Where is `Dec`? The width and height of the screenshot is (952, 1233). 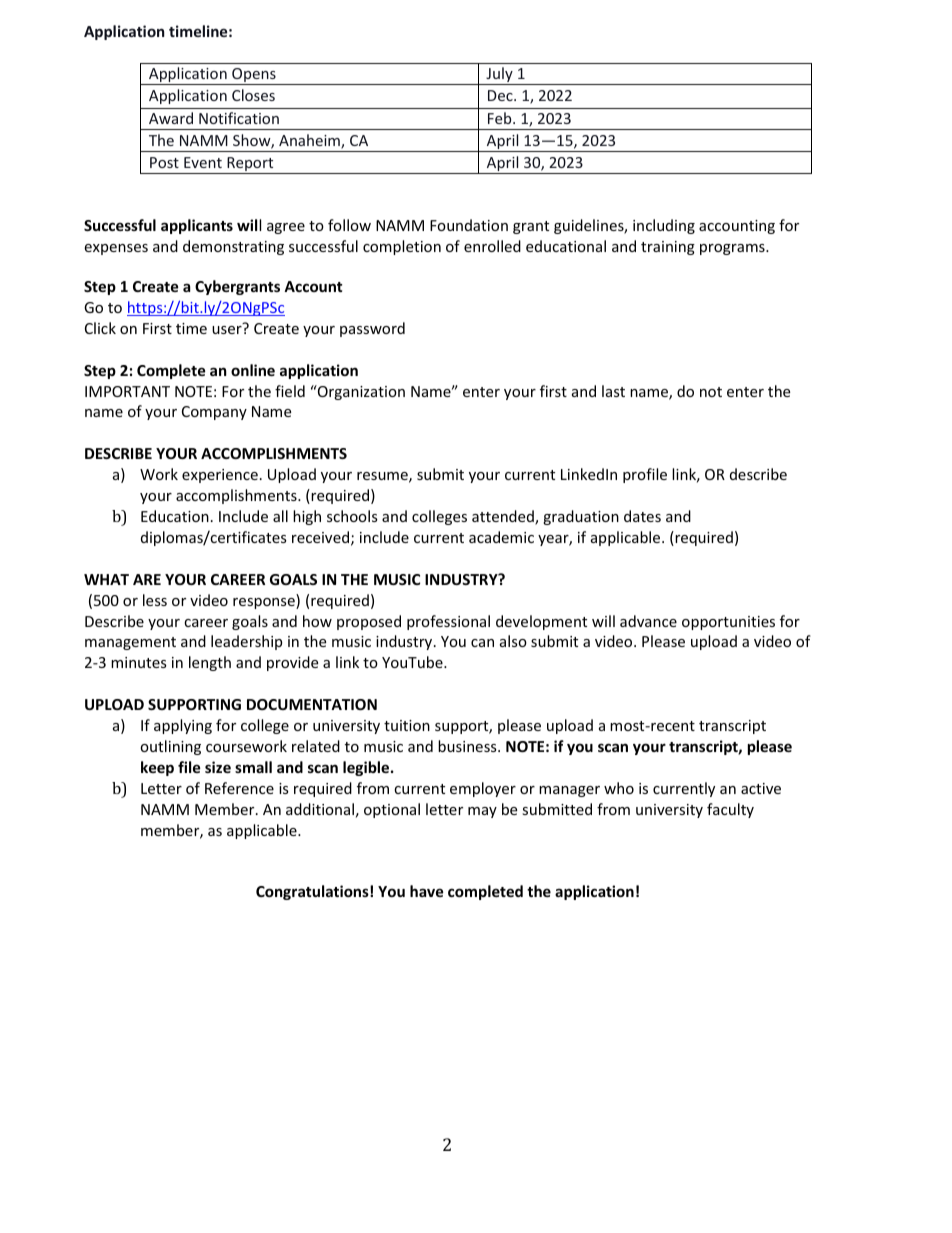
Dec is located at coordinates (501, 95).
